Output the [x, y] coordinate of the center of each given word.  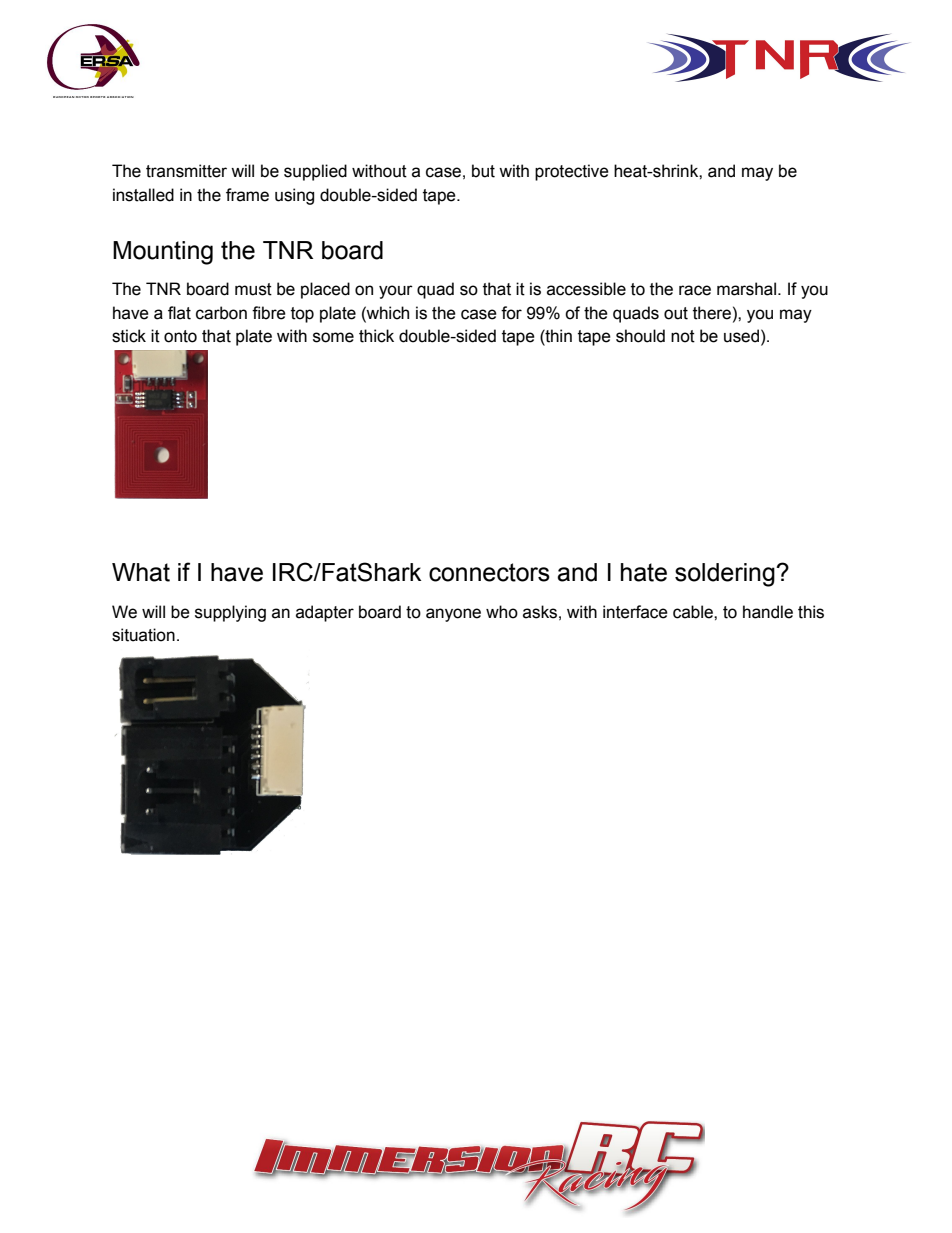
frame [247, 195]
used [741, 336]
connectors [489, 572]
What [141, 572]
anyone [453, 615]
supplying [230, 613]
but [483, 171]
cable [694, 612]
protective [572, 172]
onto [180, 336]
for [511, 313]
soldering [726, 575]
